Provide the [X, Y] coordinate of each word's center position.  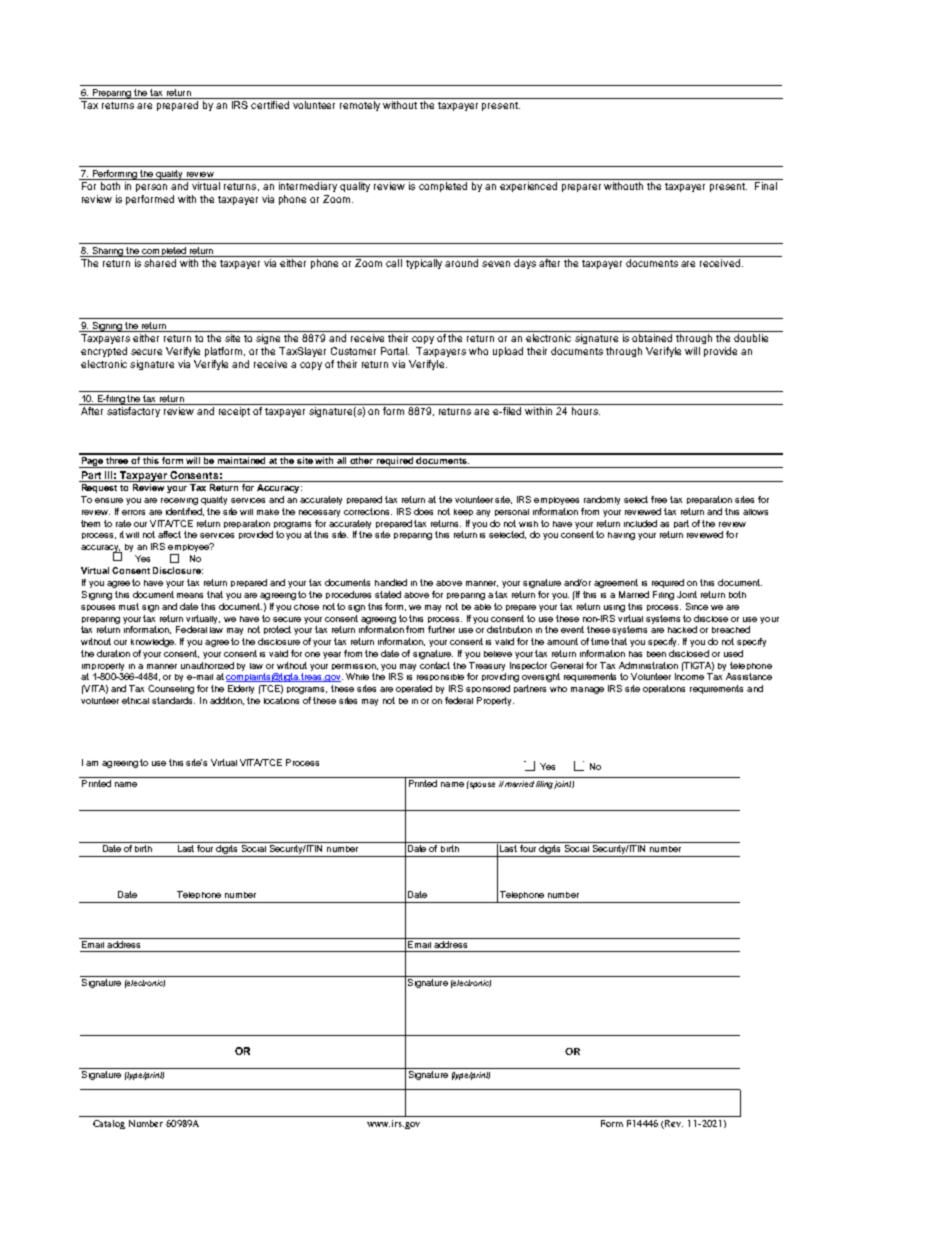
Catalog [109, 1124]
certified [270, 103]
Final [766, 186]
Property [495, 701]
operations [664, 689]
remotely [360, 106]
